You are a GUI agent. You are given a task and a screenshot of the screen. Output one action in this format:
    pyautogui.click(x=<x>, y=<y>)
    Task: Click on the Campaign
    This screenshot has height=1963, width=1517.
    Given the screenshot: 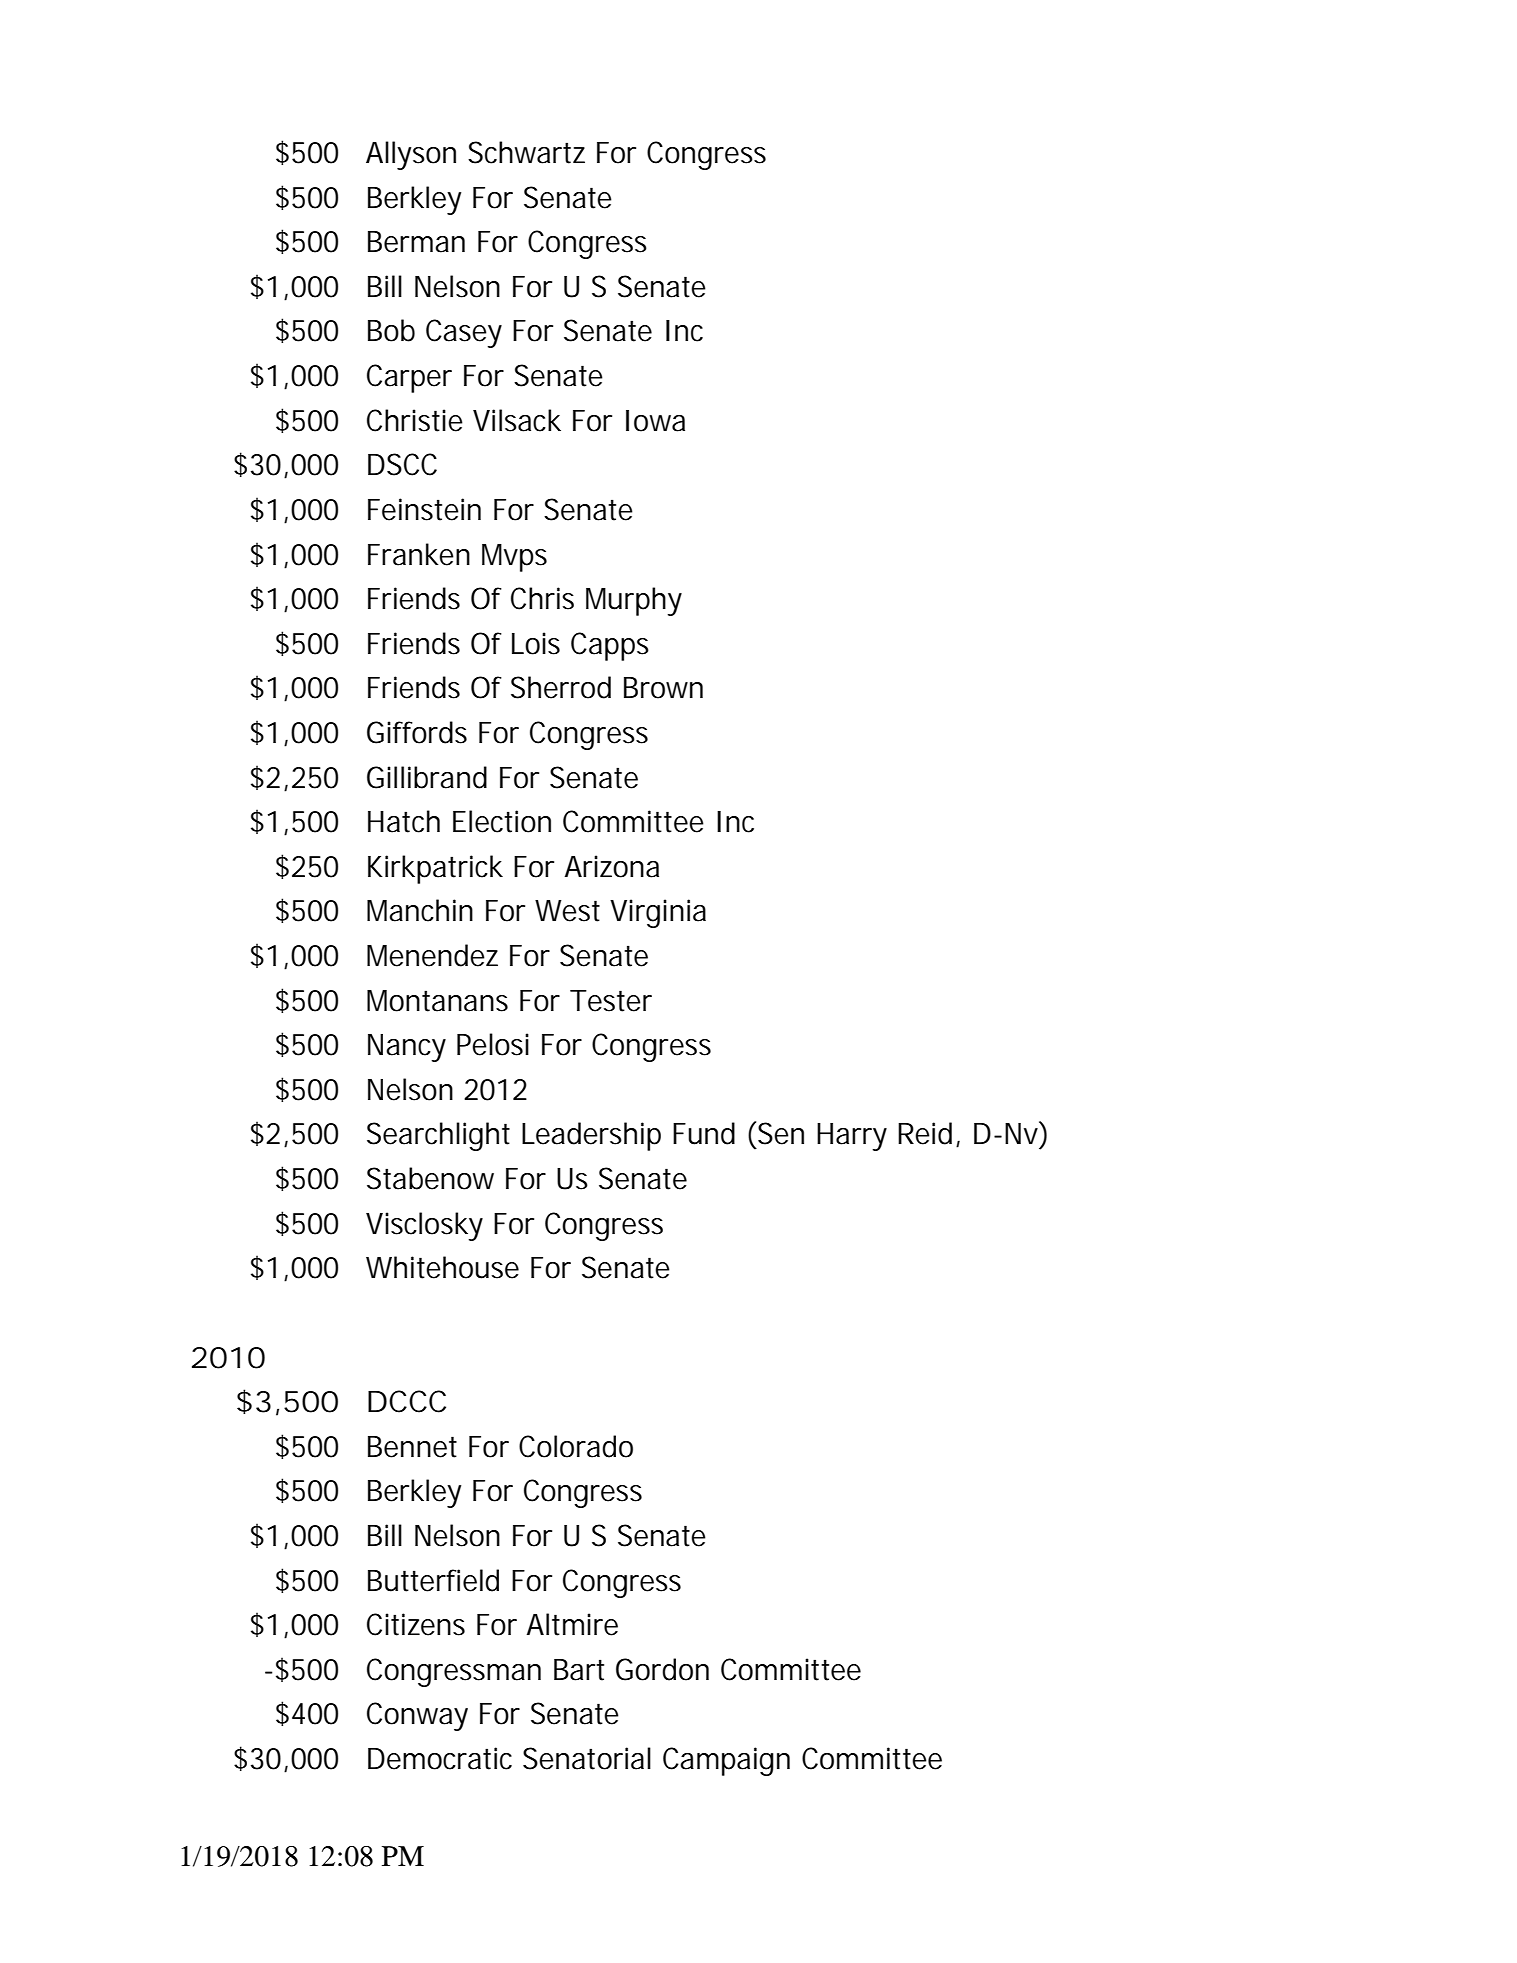 What is the action you would take?
    pyautogui.click(x=726, y=1761)
